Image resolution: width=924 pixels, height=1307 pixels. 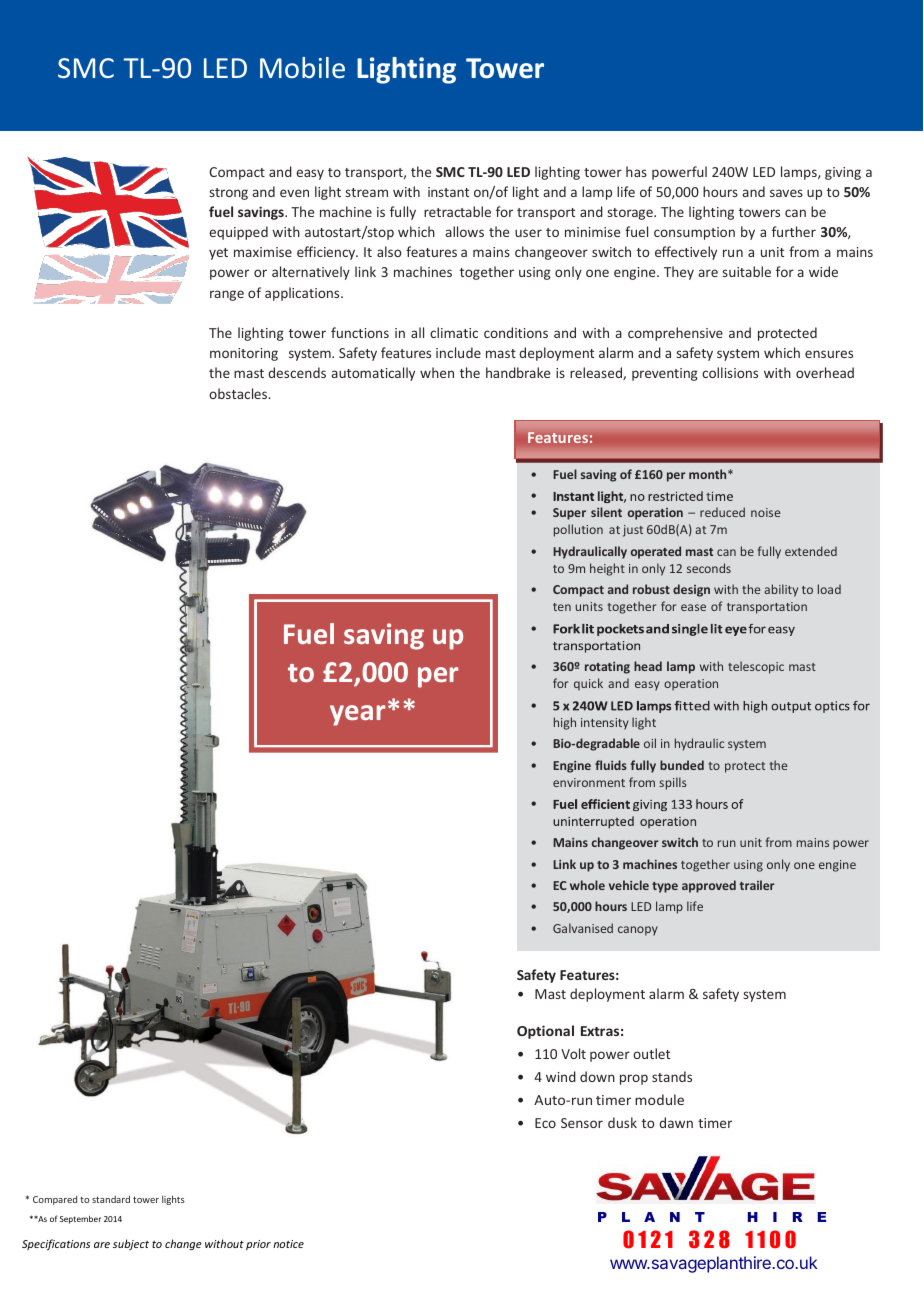 What do you see at coordinates (756, 667) in the image?
I see `telescopic` at bounding box center [756, 667].
